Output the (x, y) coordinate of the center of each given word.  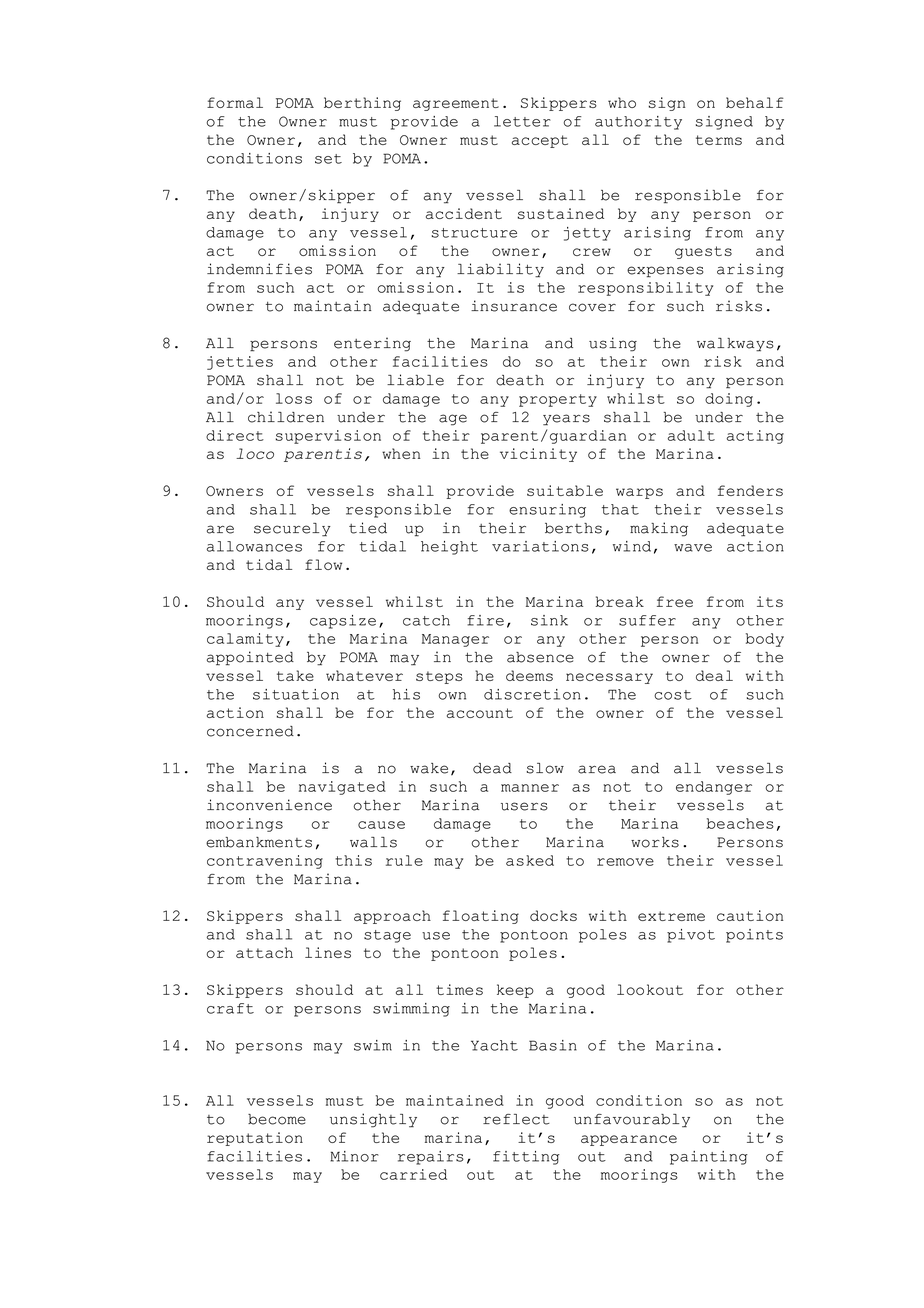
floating (481, 917)
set (328, 159)
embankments (259, 842)
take (295, 675)
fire (485, 620)
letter (522, 121)
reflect (516, 1119)
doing (729, 400)
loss (294, 398)
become (277, 1119)
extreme (671, 916)
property (558, 400)
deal (714, 675)
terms (719, 140)
